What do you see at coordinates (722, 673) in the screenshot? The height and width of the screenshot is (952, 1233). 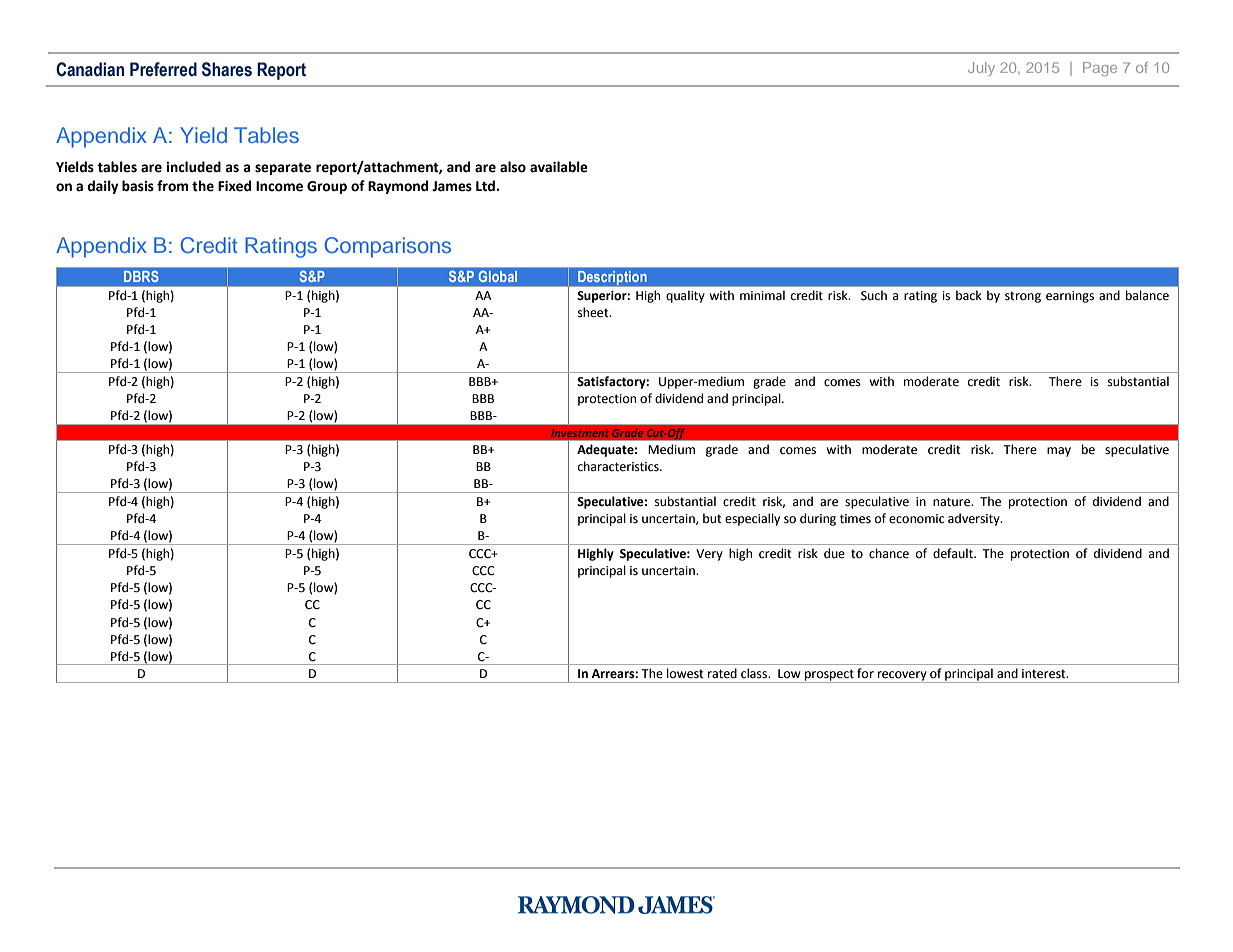 I see `rated` at bounding box center [722, 673].
